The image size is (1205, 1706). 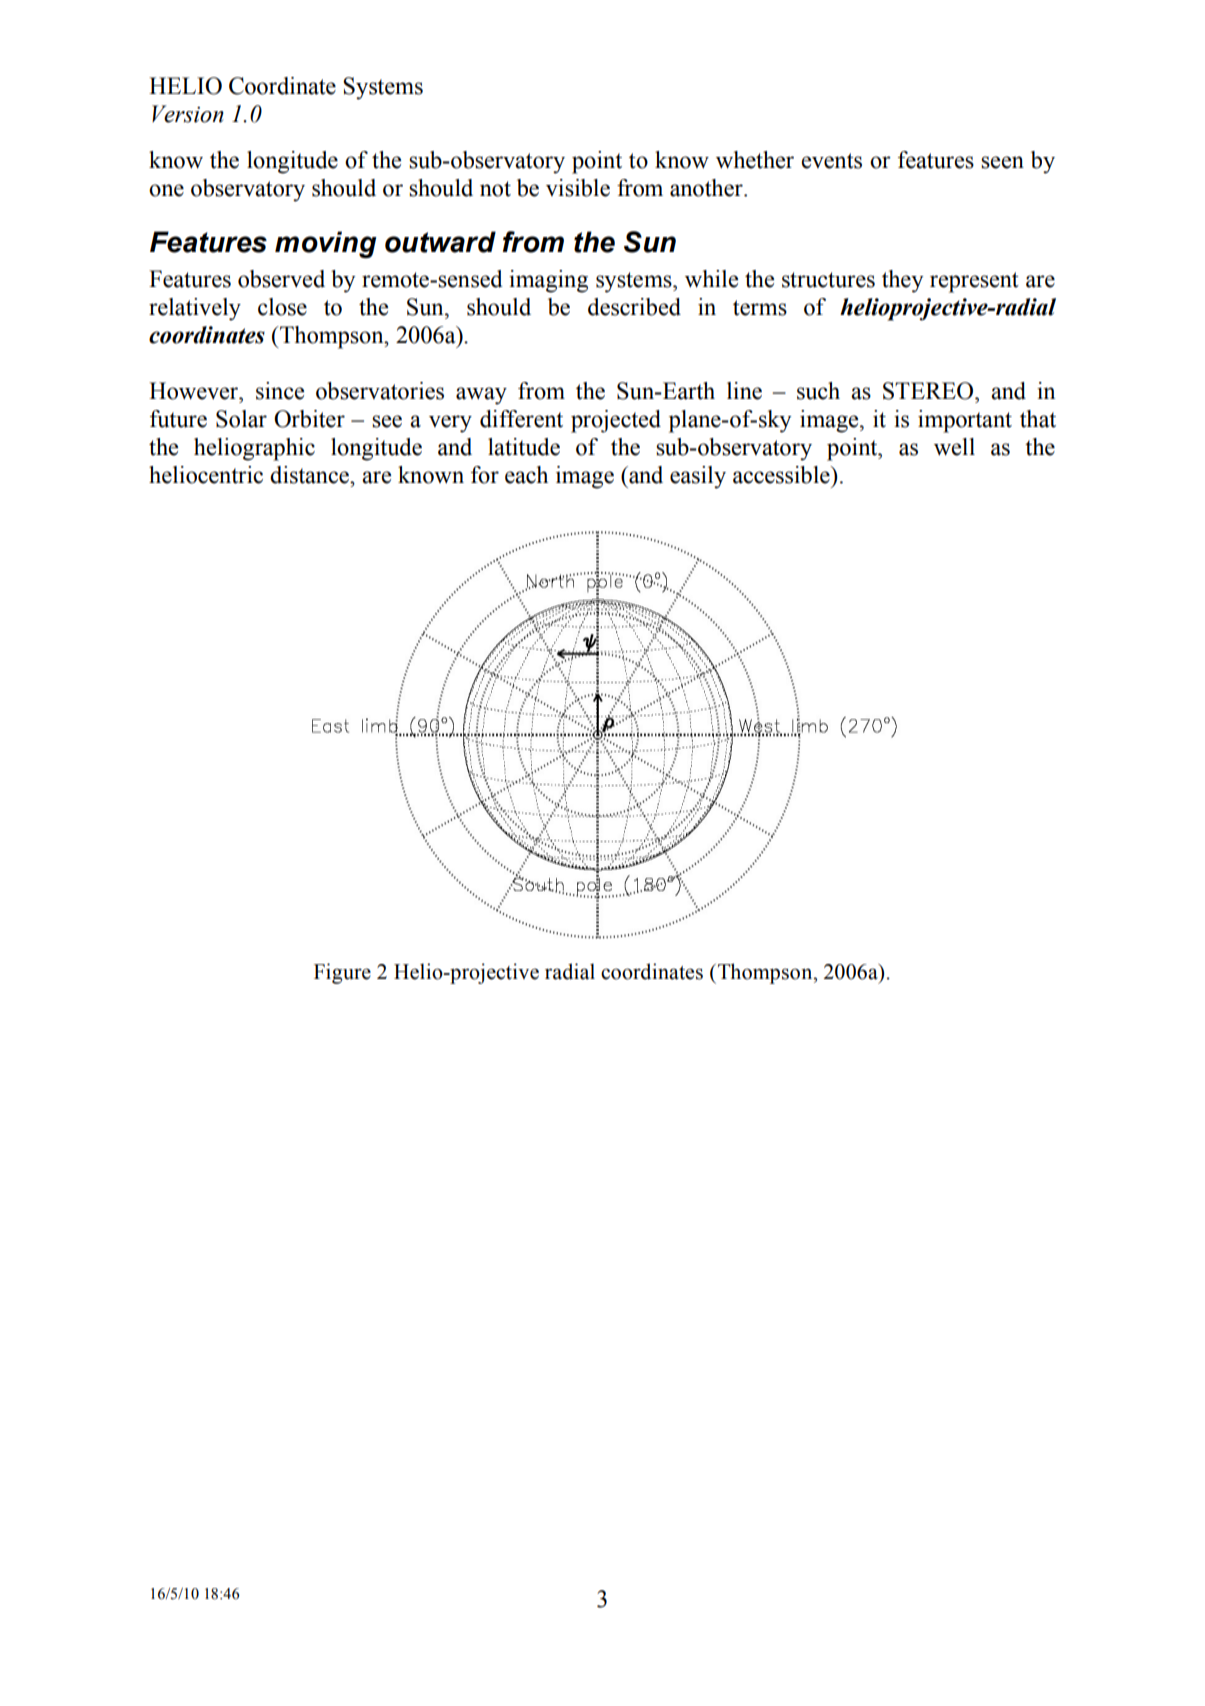 What do you see at coordinates (310, 475) in the screenshot?
I see `distance` at bounding box center [310, 475].
